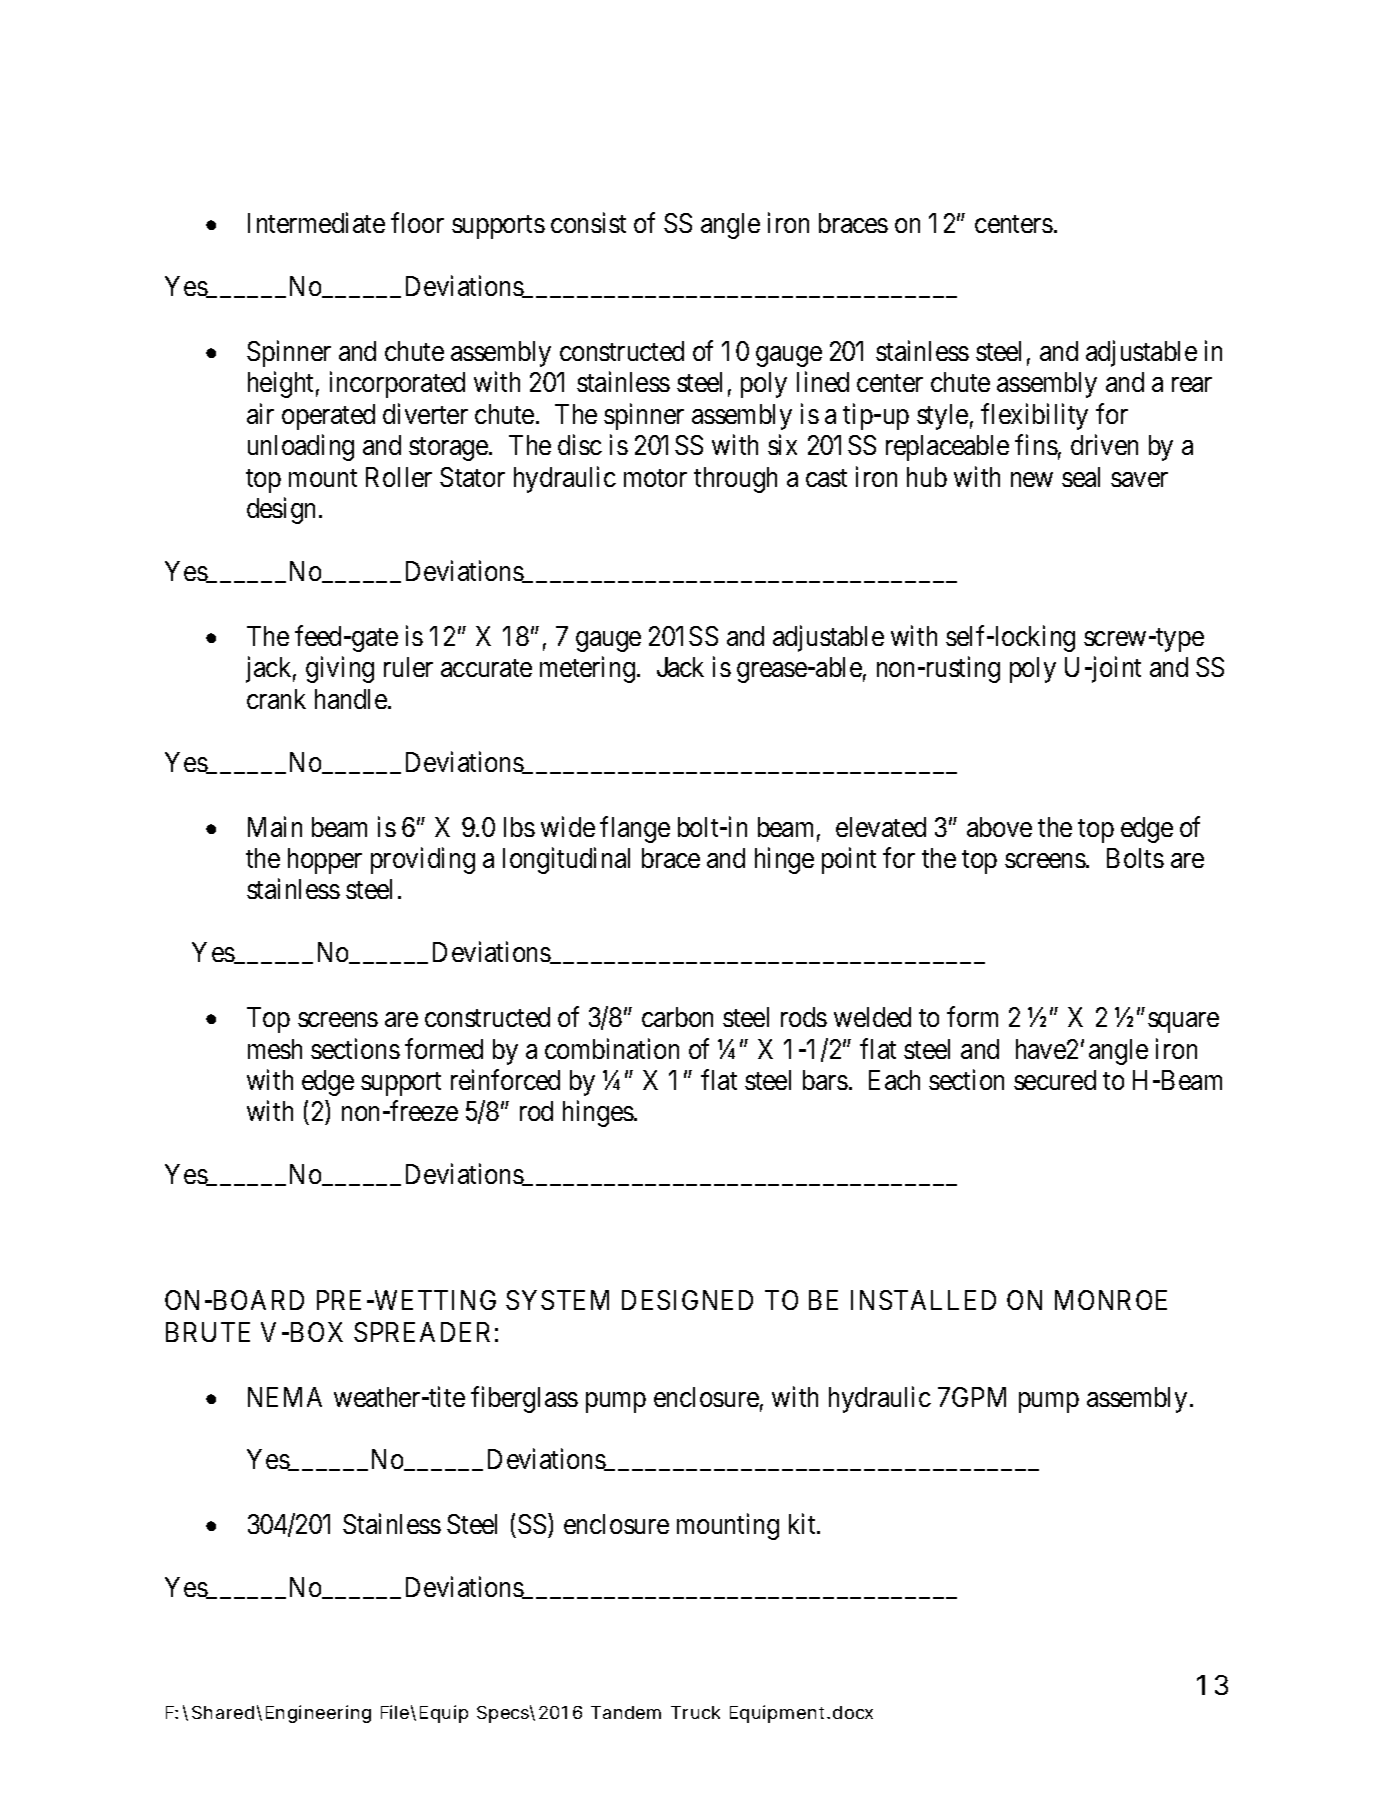 This document has height=1805, width=1395. What do you see at coordinates (735, 480) in the document?
I see `through` at bounding box center [735, 480].
